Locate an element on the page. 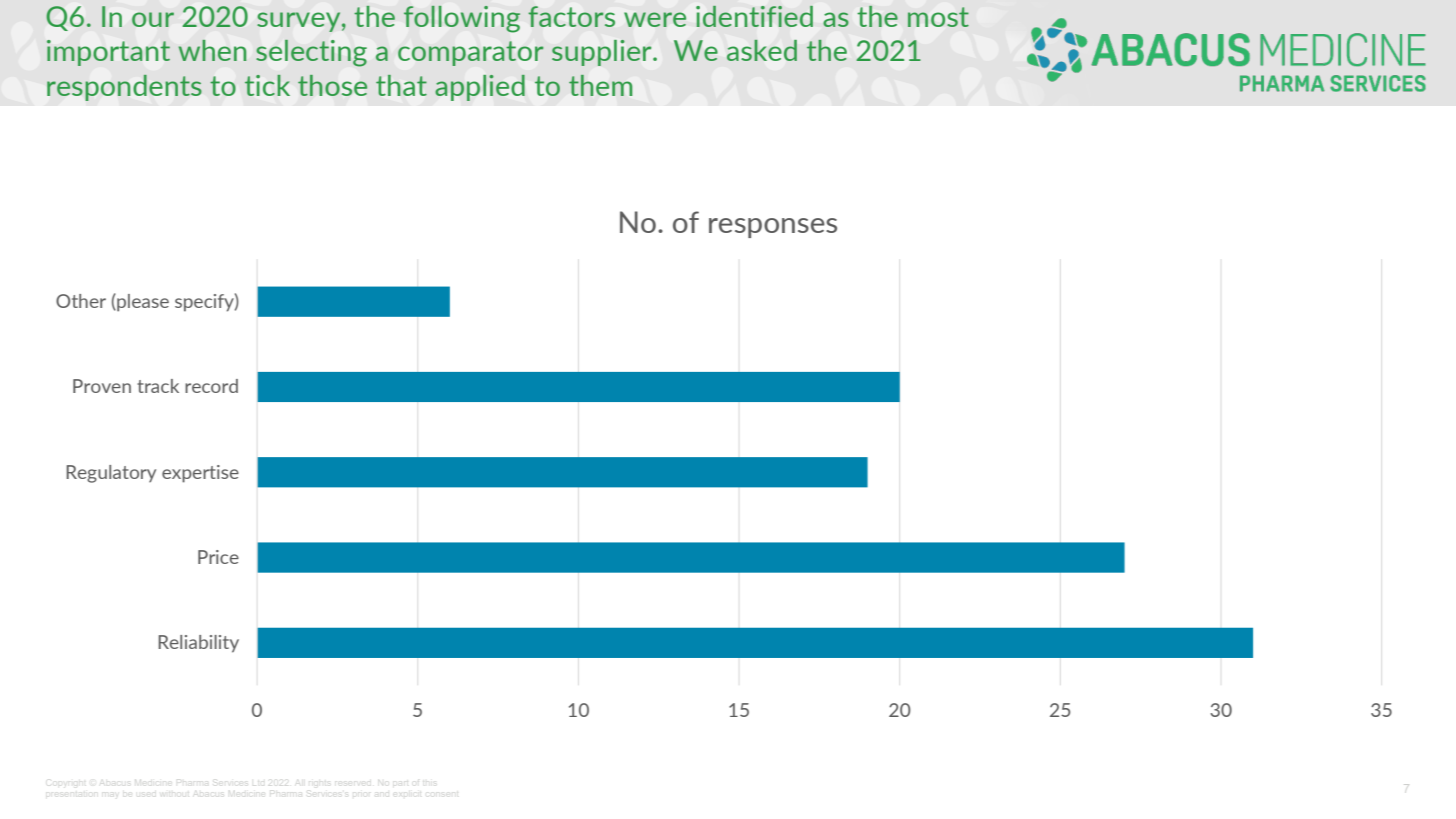 This document has width=1456, height=819. please is located at coordinates (142, 303).
